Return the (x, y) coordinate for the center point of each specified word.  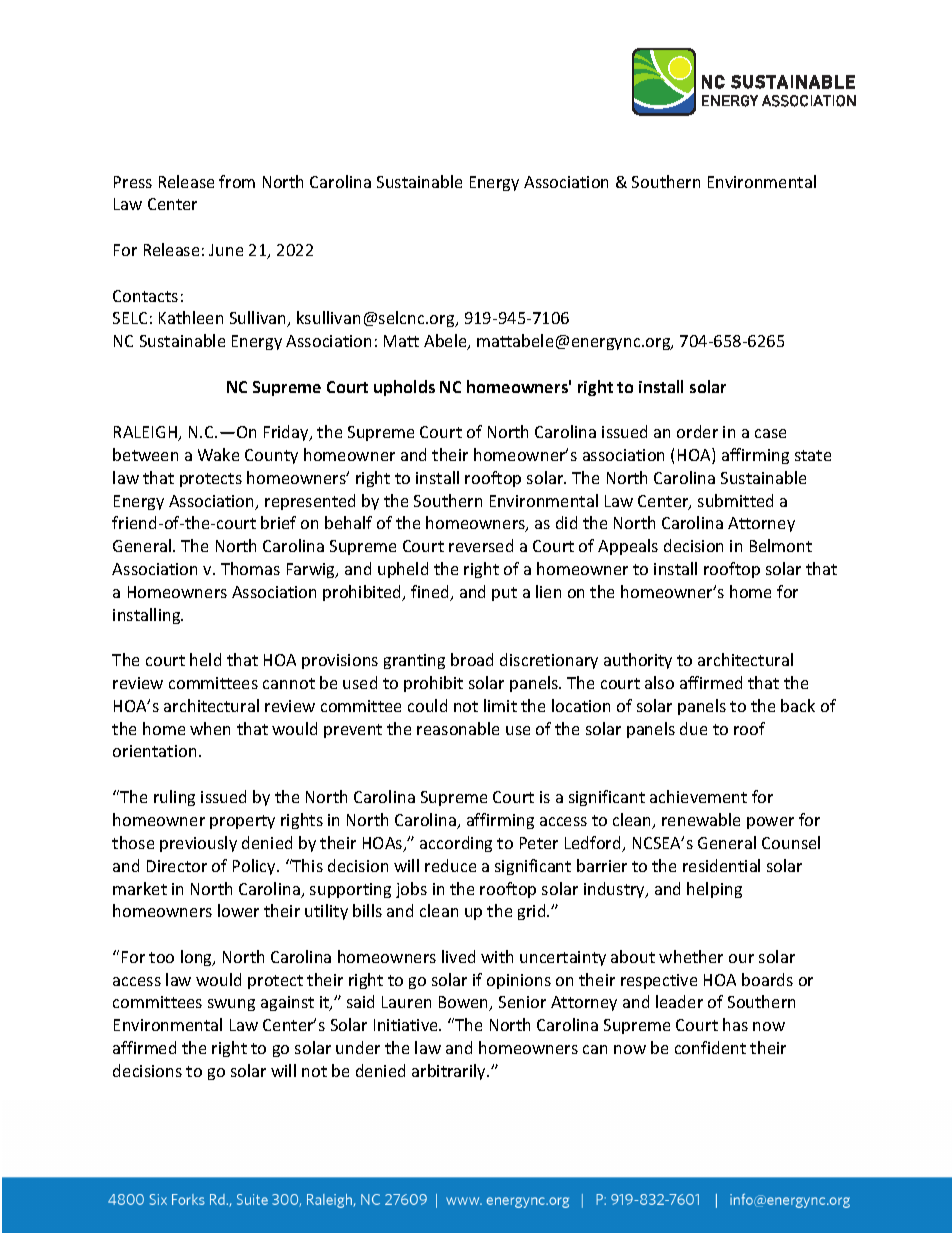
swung (231, 1005)
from (237, 181)
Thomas (250, 568)
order (697, 431)
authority (638, 661)
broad (472, 659)
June (226, 250)
